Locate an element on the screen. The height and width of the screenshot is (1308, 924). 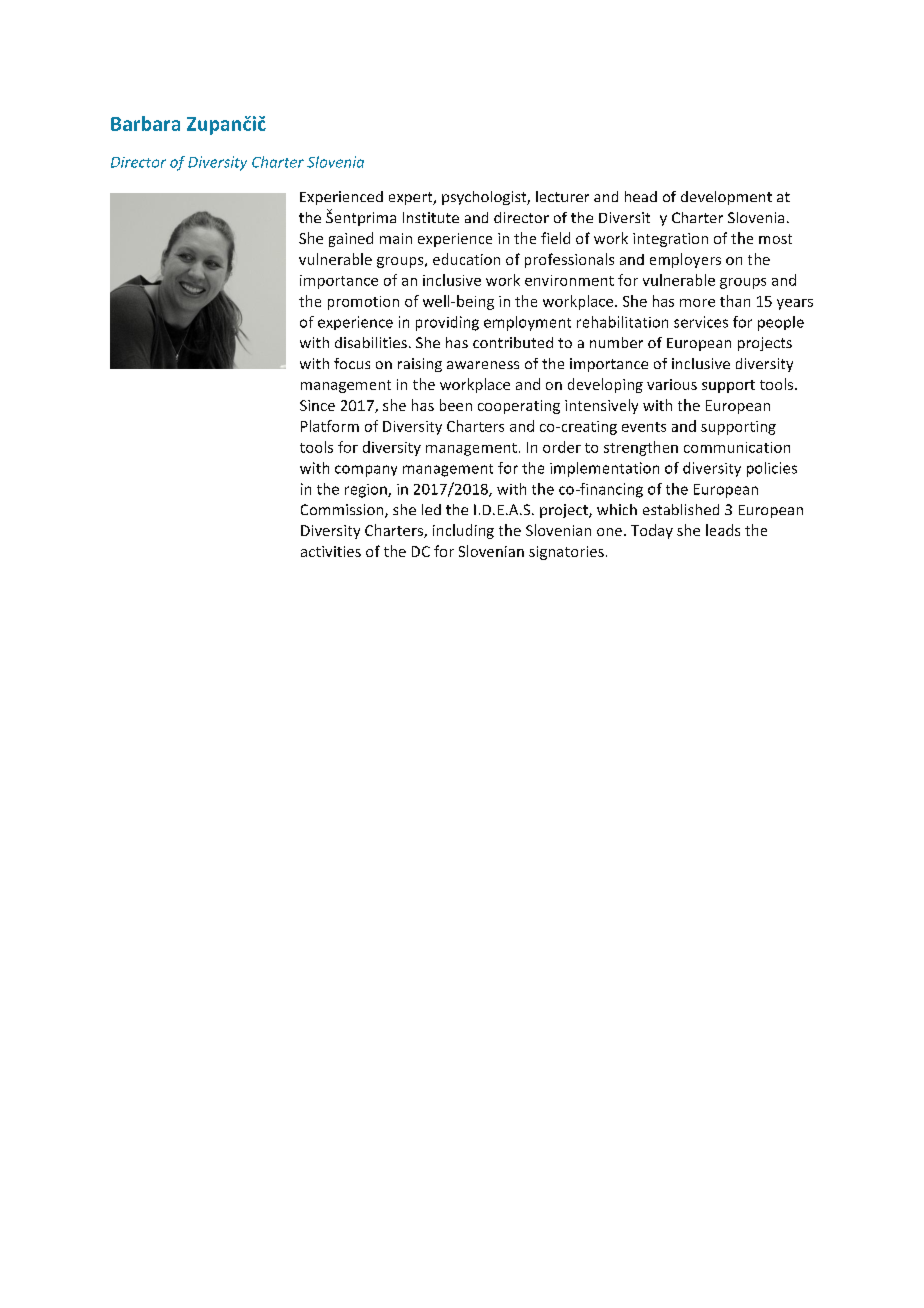
development is located at coordinates (726, 198).
